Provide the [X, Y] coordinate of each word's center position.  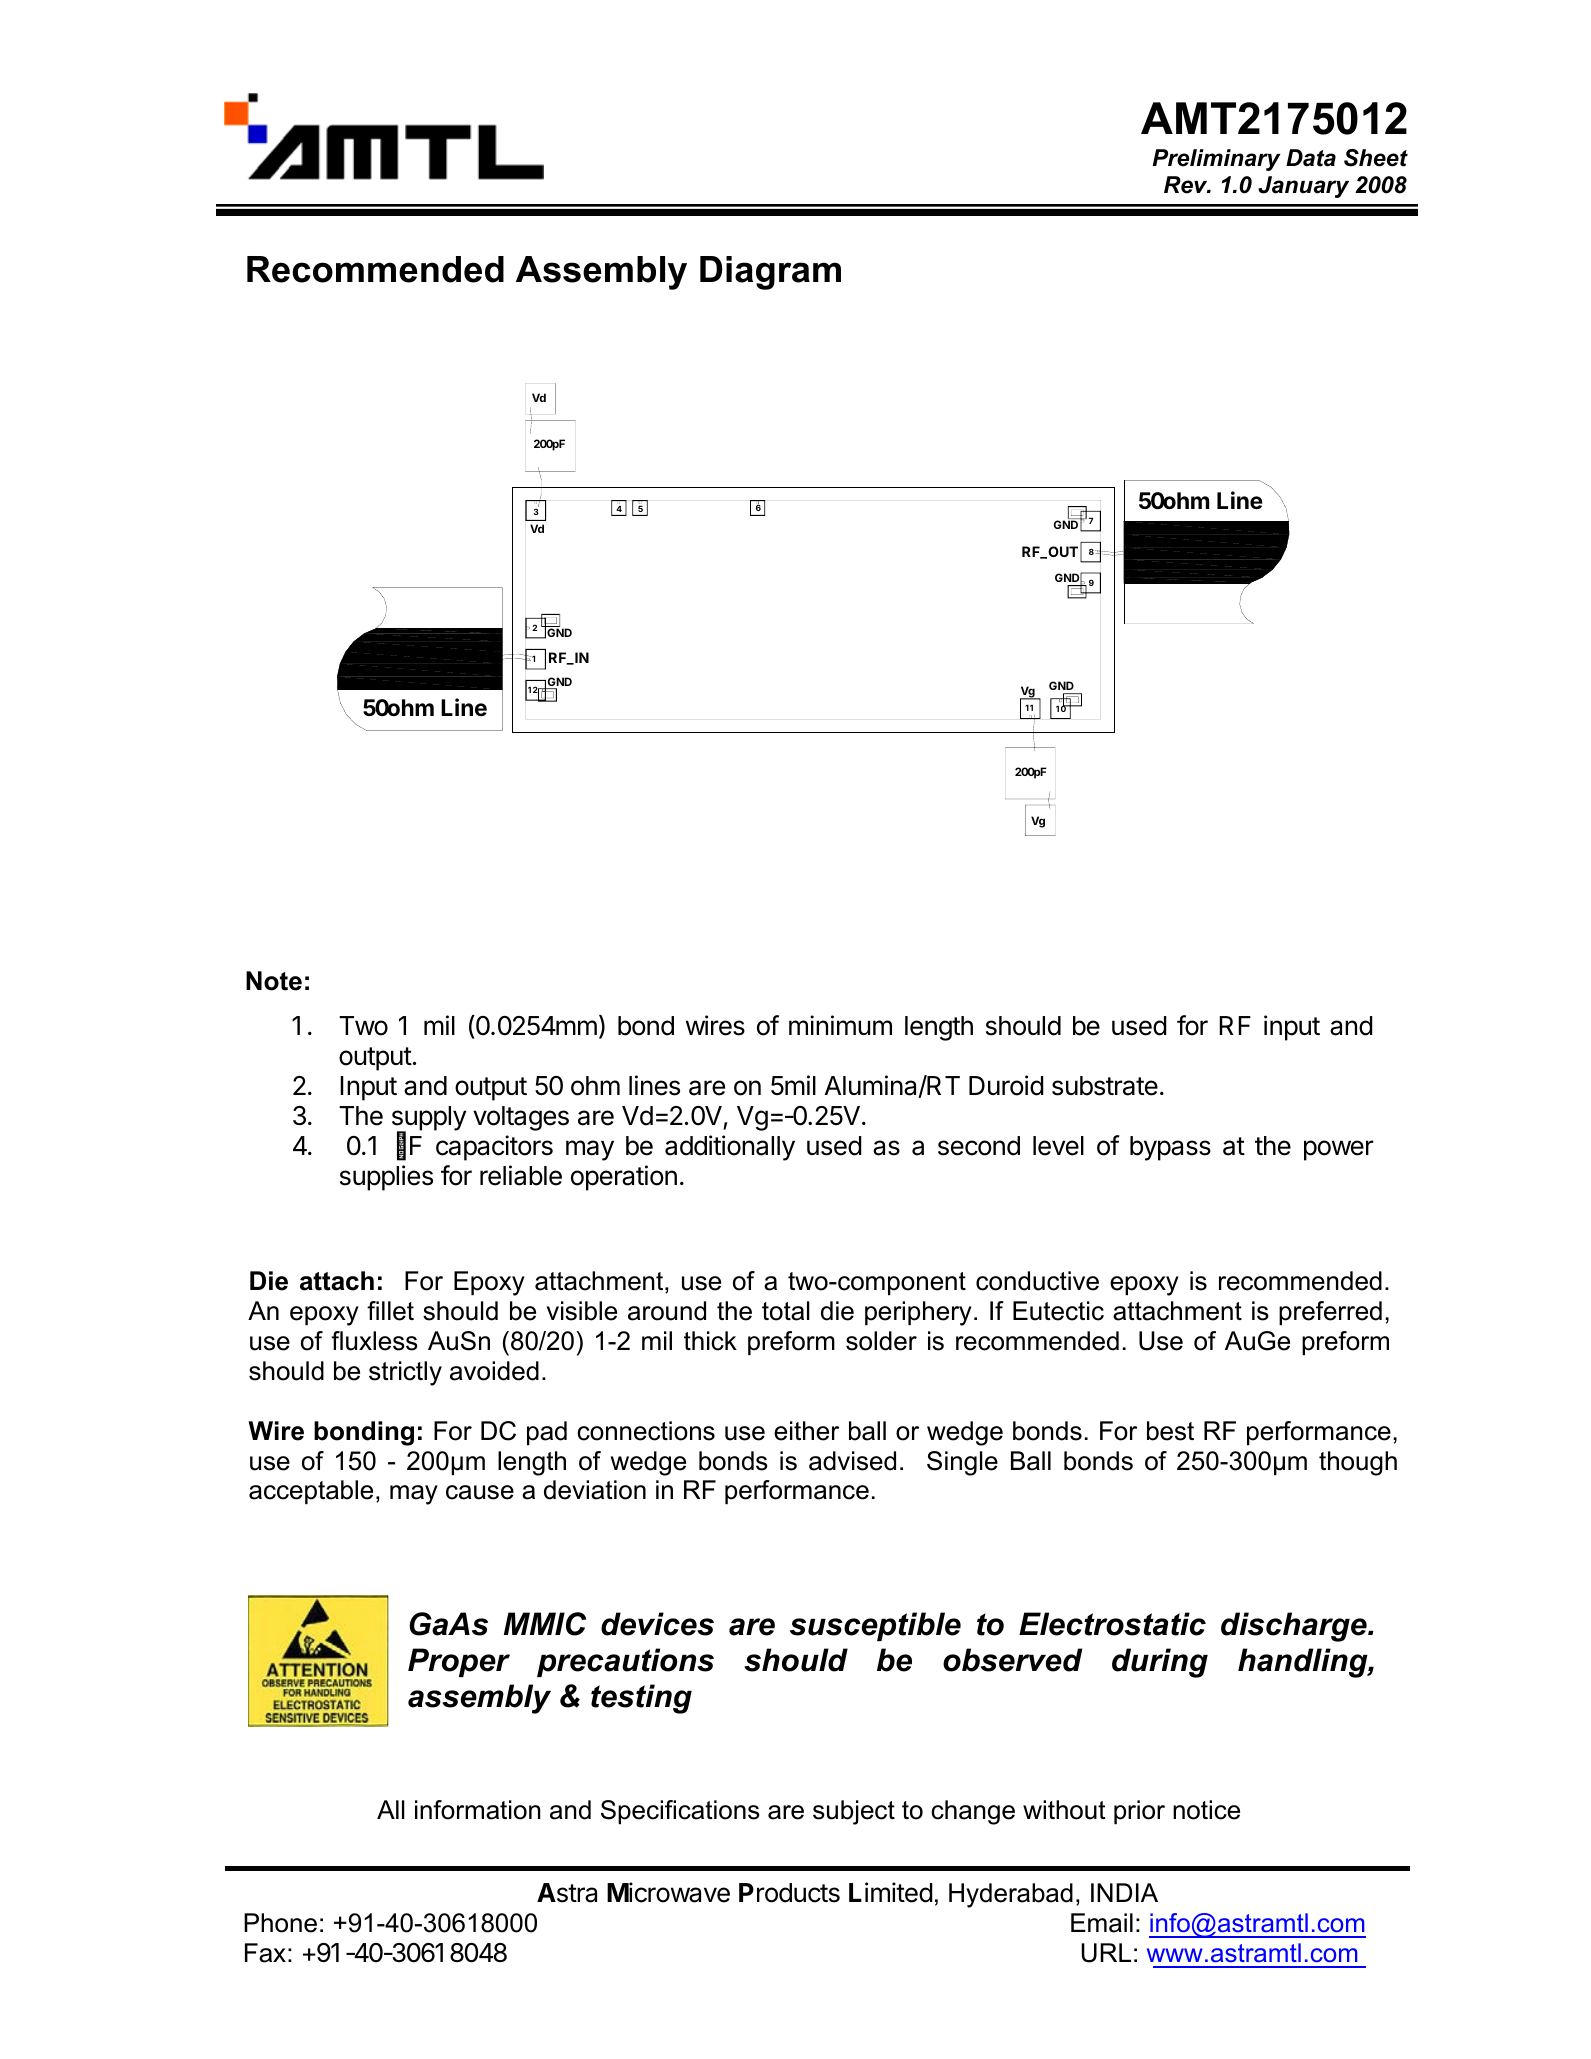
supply [429, 1119]
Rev [1187, 185]
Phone [280, 1923]
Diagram [770, 273]
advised [852, 1461]
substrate [1105, 1086]
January [1303, 187]
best [1170, 1431]
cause [480, 1492]
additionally [730, 1148]
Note [274, 981]
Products [789, 1893]
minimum [840, 1025]
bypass [1170, 1148]
